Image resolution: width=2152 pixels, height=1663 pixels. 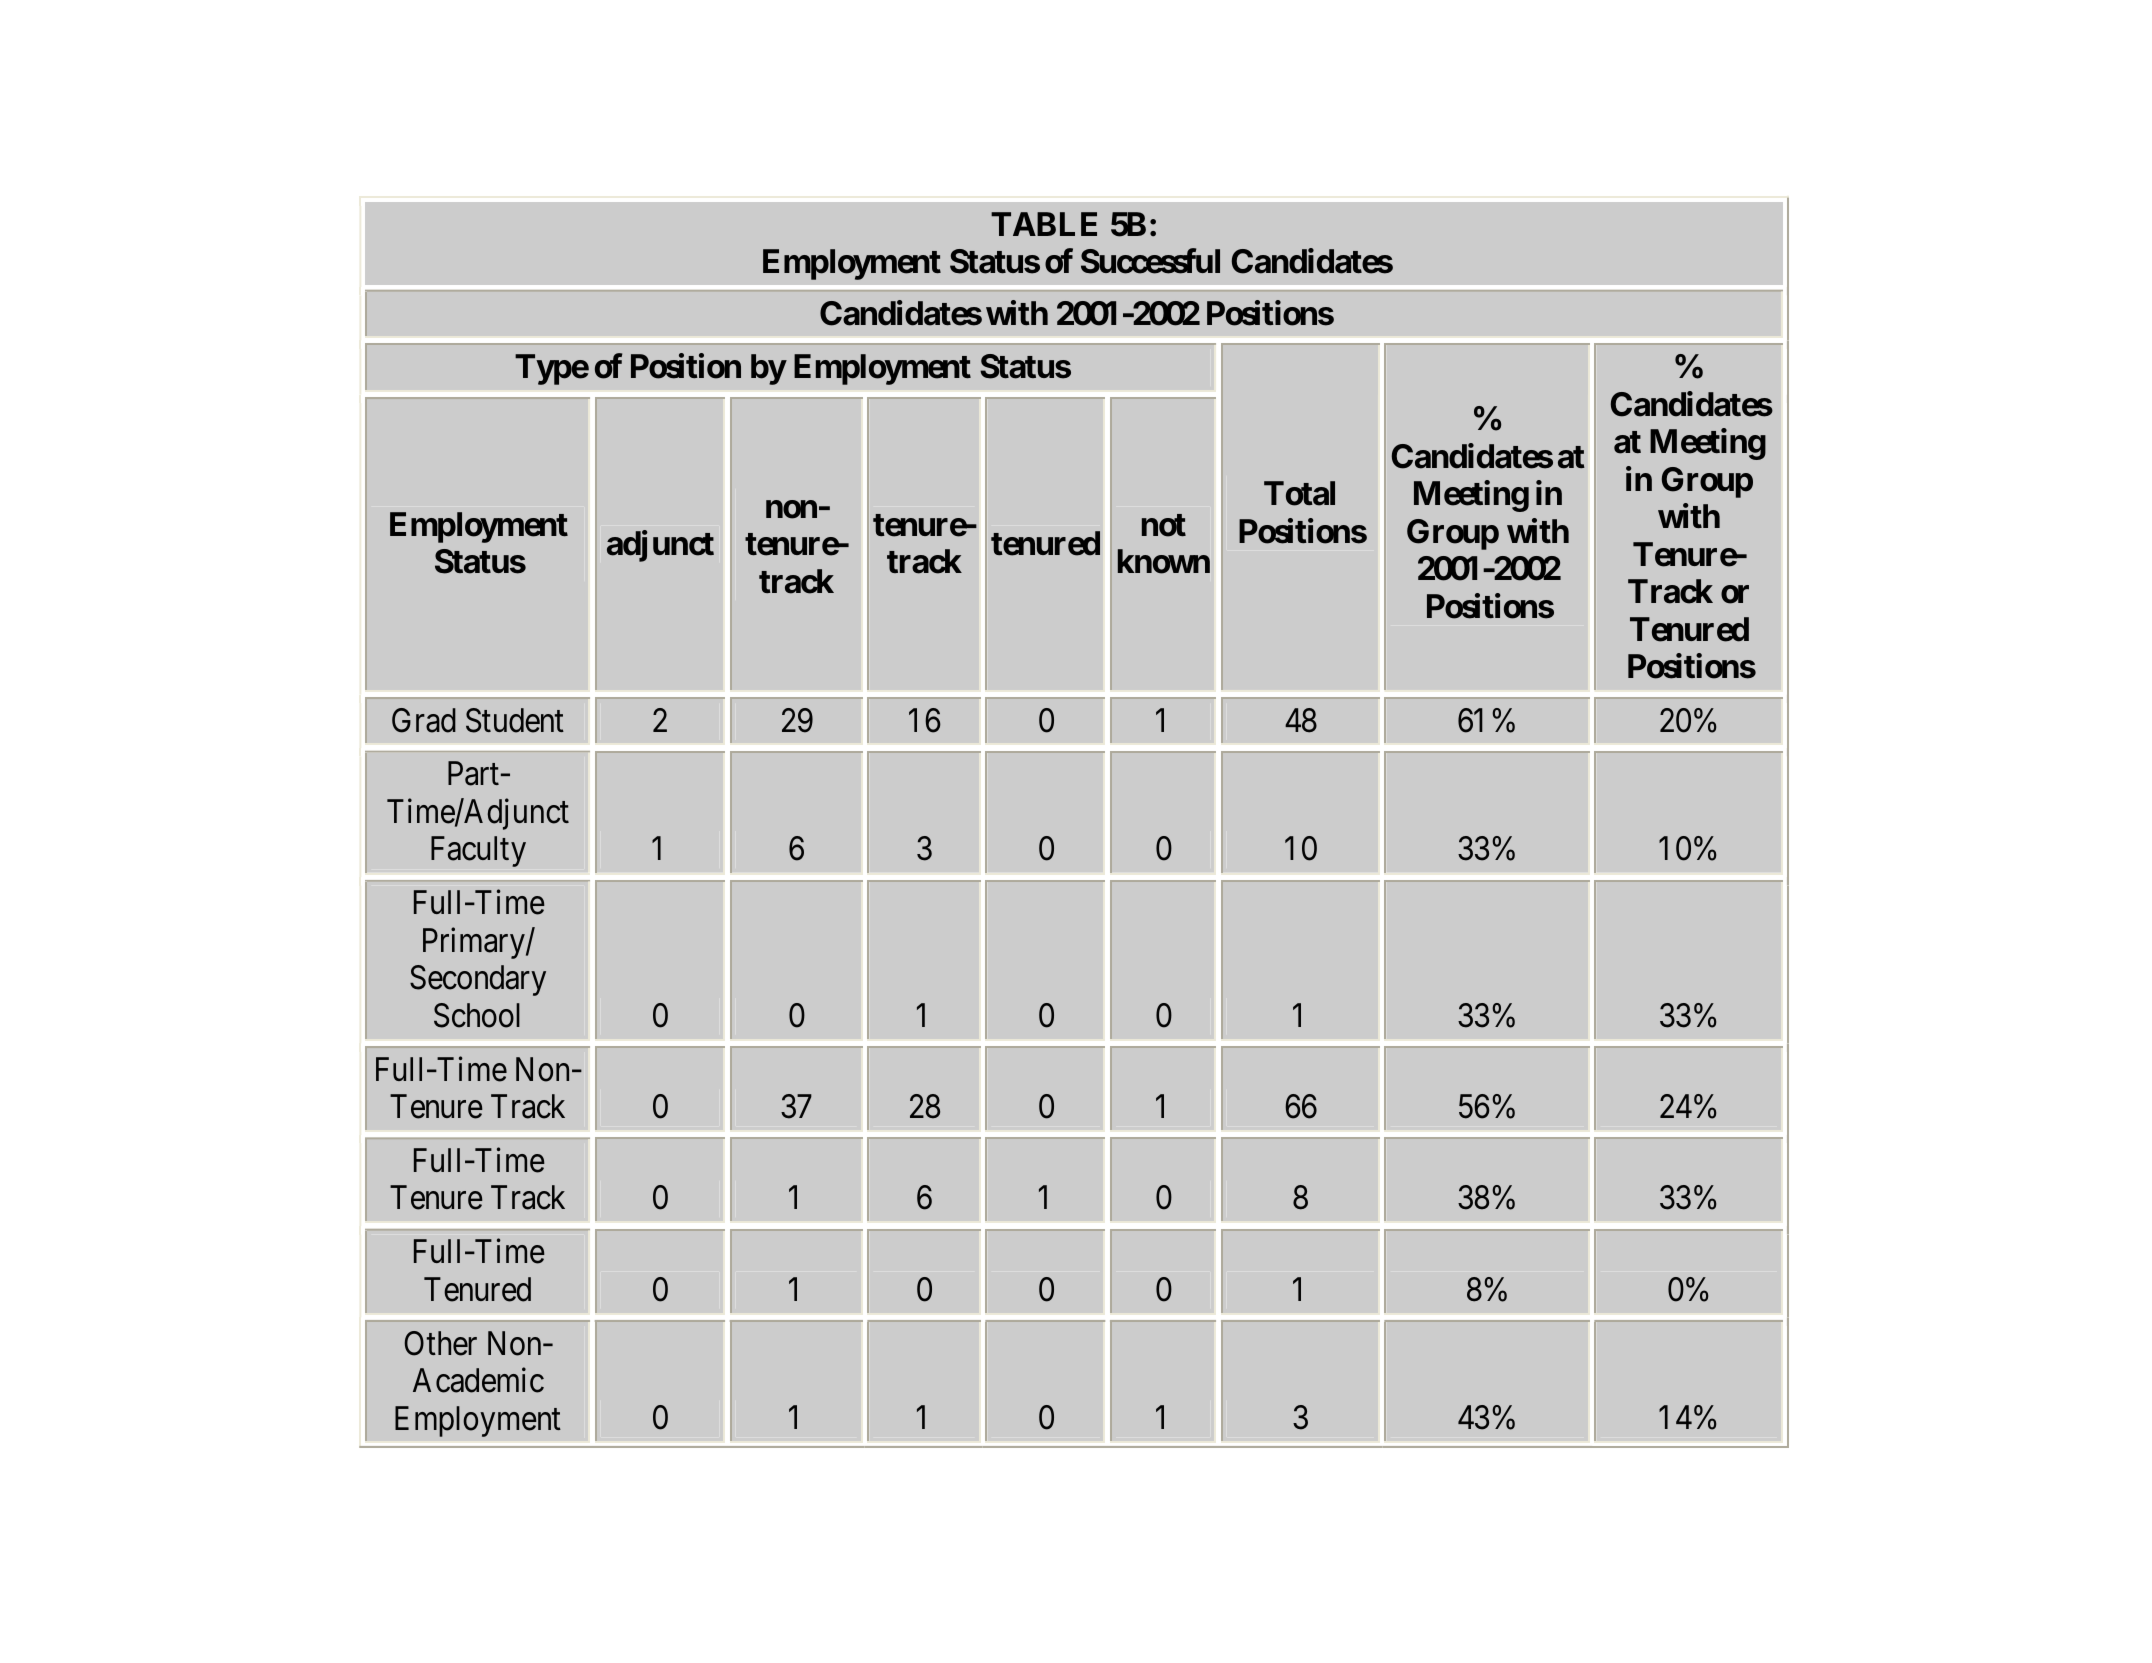 What do you see at coordinates (440, 1343) in the page?
I see `Other` at bounding box center [440, 1343].
